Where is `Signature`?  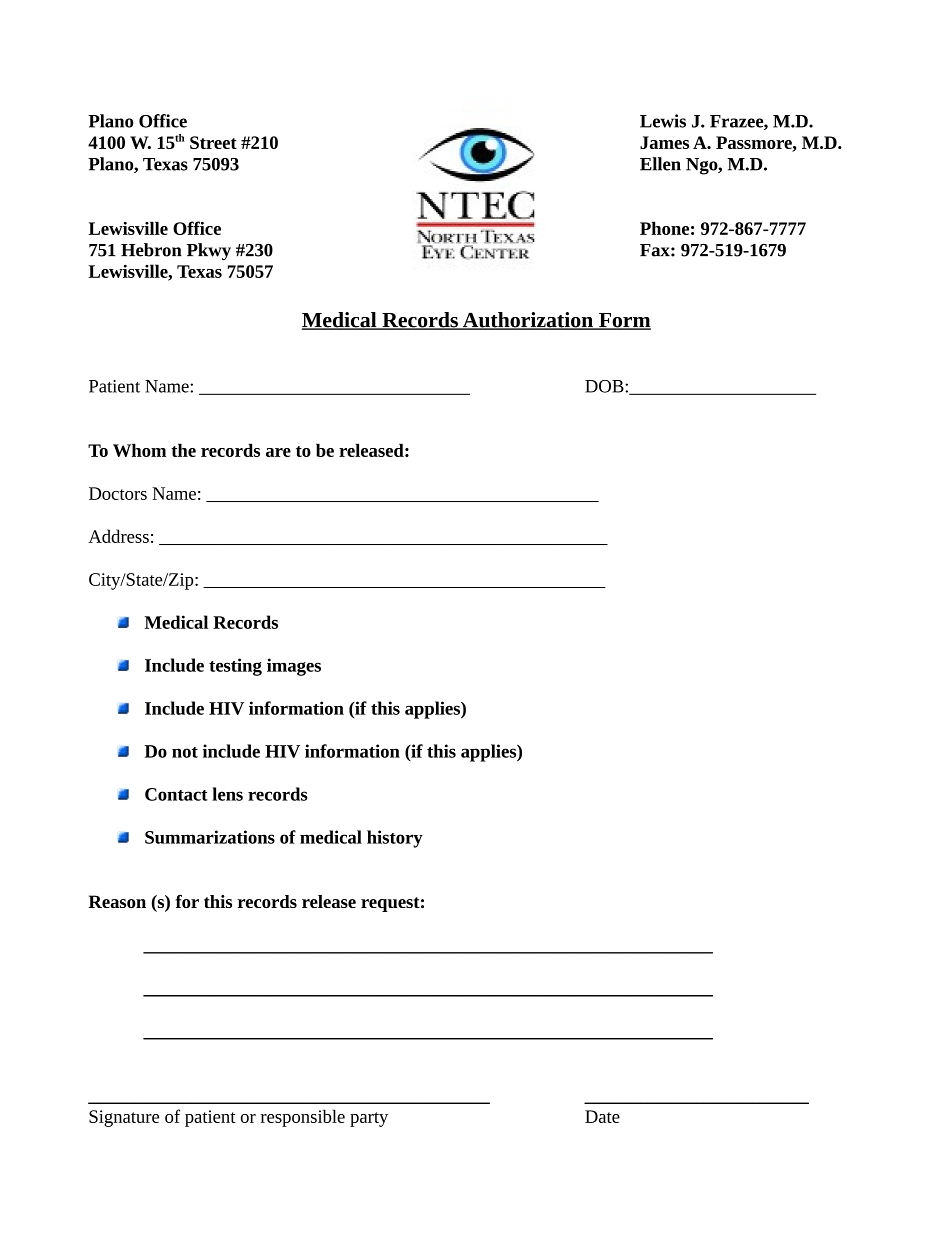
Signature is located at coordinates (124, 1118).
